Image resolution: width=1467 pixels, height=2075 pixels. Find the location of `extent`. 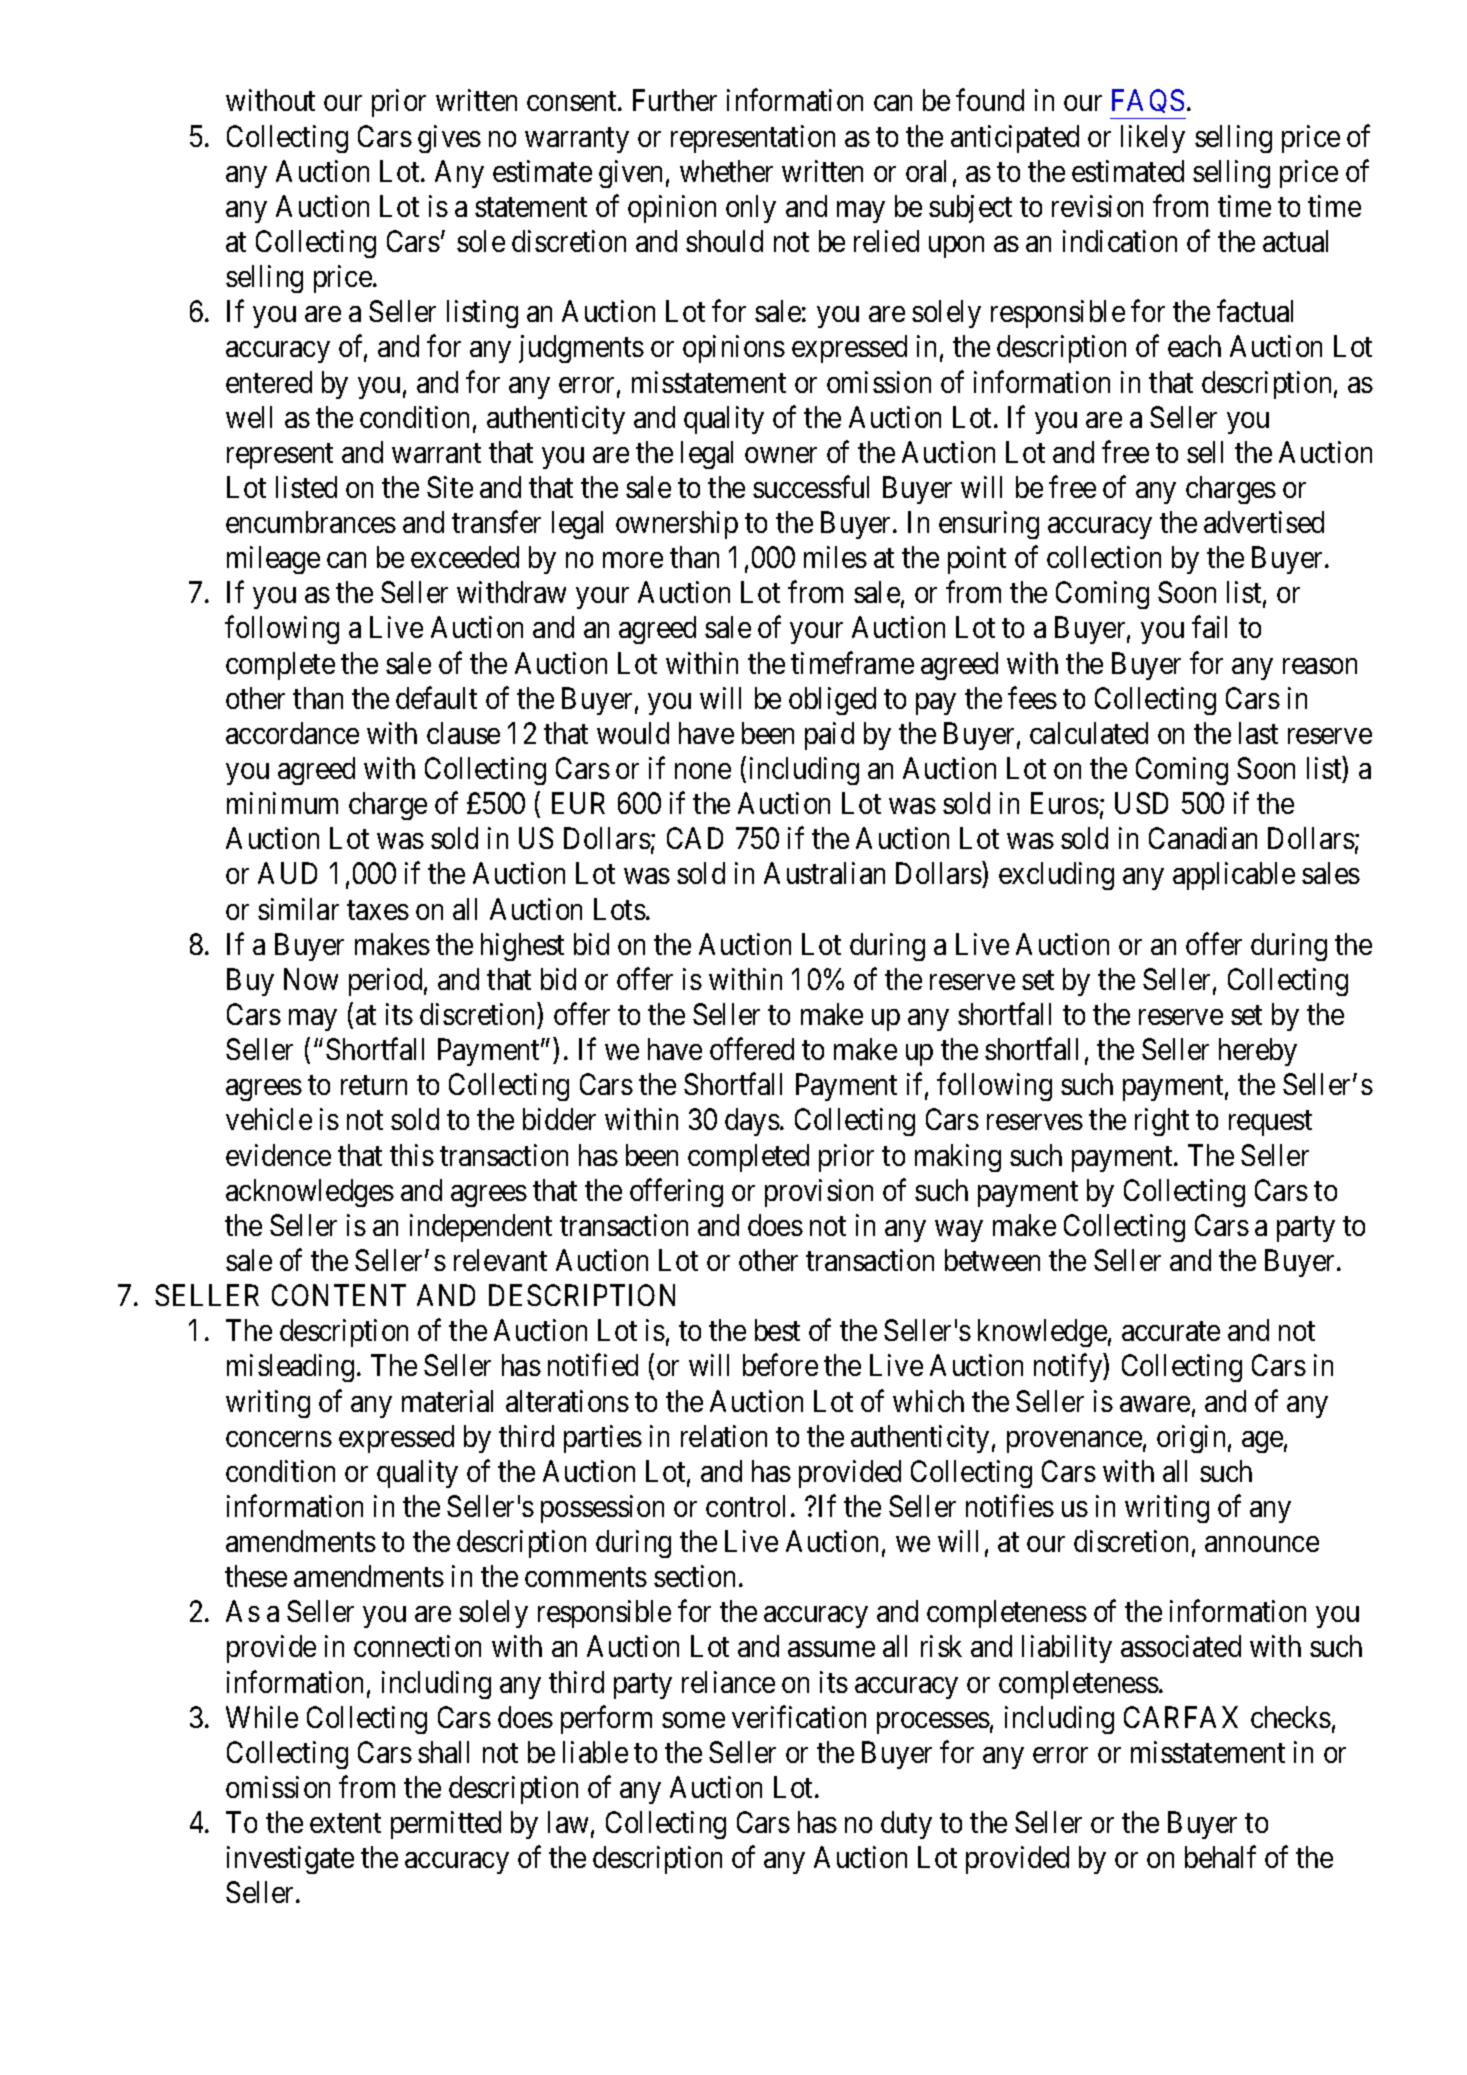

extent is located at coordinates (345, 1823).
